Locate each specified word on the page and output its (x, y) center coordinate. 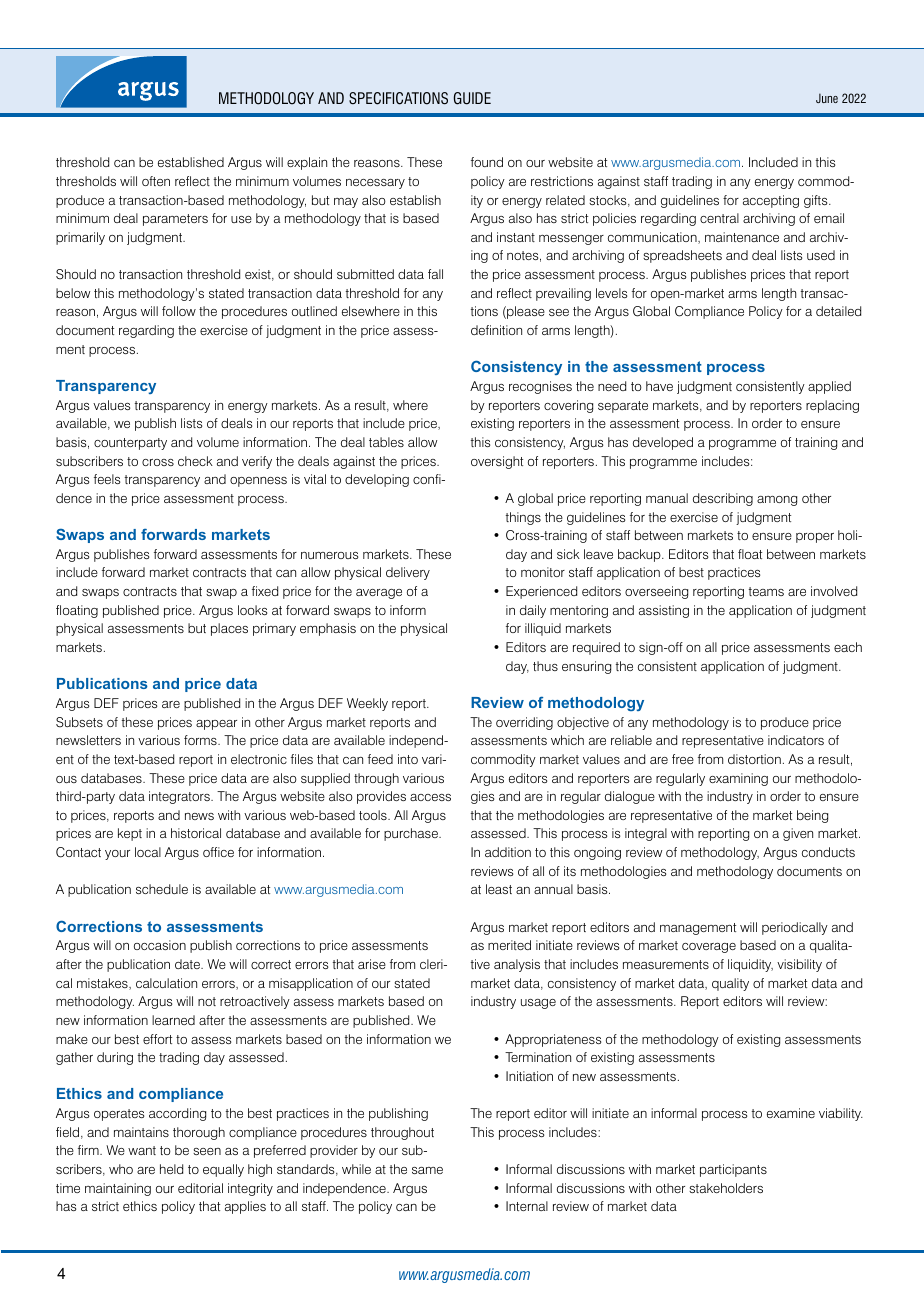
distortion (754, 759)
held (171, 1169)
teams (766, 591)
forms (201, 740)
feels (107, 479)
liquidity (750, 965)
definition (496, 330)
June (827, 98)
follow (179, 311)
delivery (408, 573)
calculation (166, 983)
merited (509, 945)
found (487, 162)
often (156, 181)
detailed (838, 311)
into (408, 759)
